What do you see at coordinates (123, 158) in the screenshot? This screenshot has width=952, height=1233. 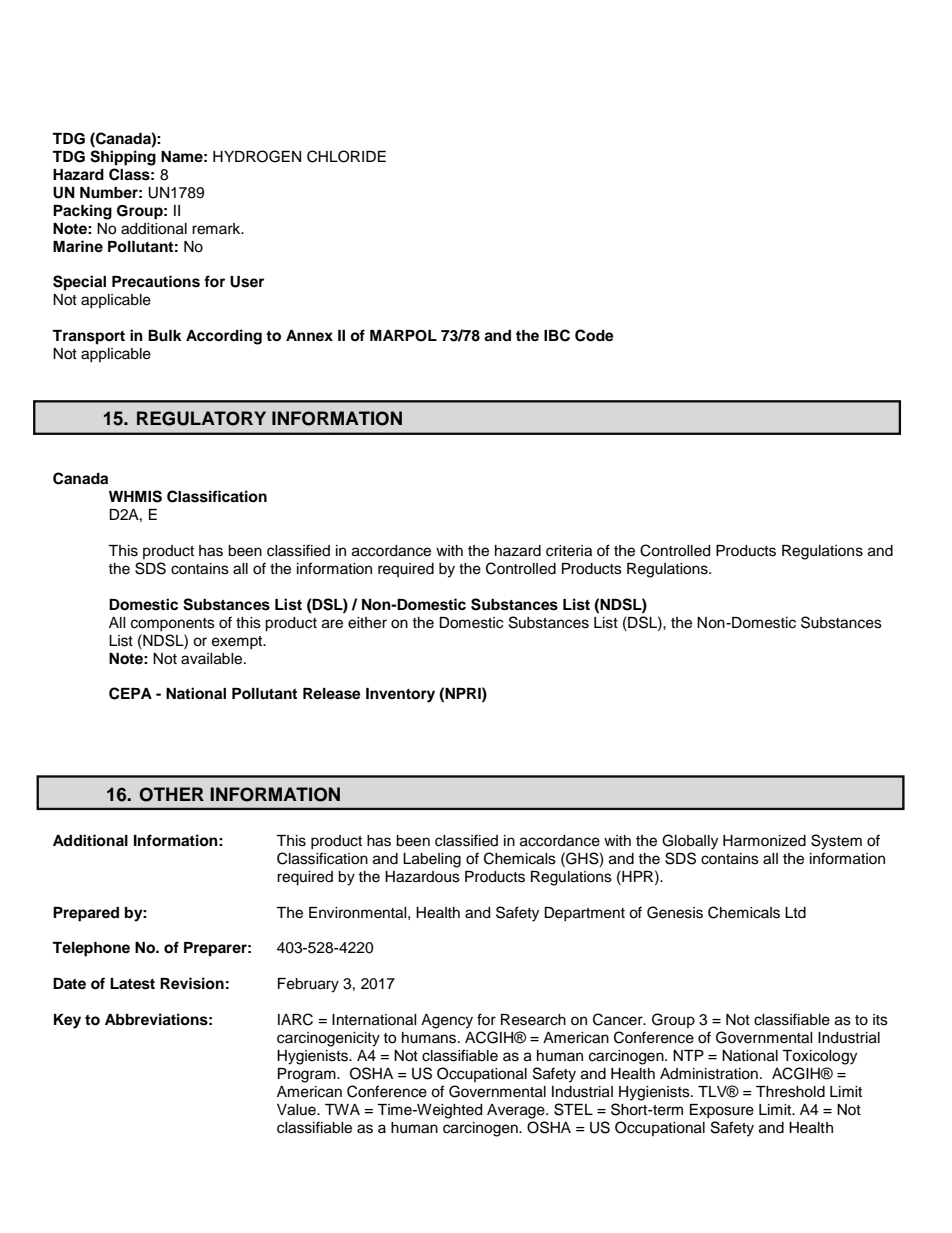 I see `Shipping` at bounding box center [123, 158].
